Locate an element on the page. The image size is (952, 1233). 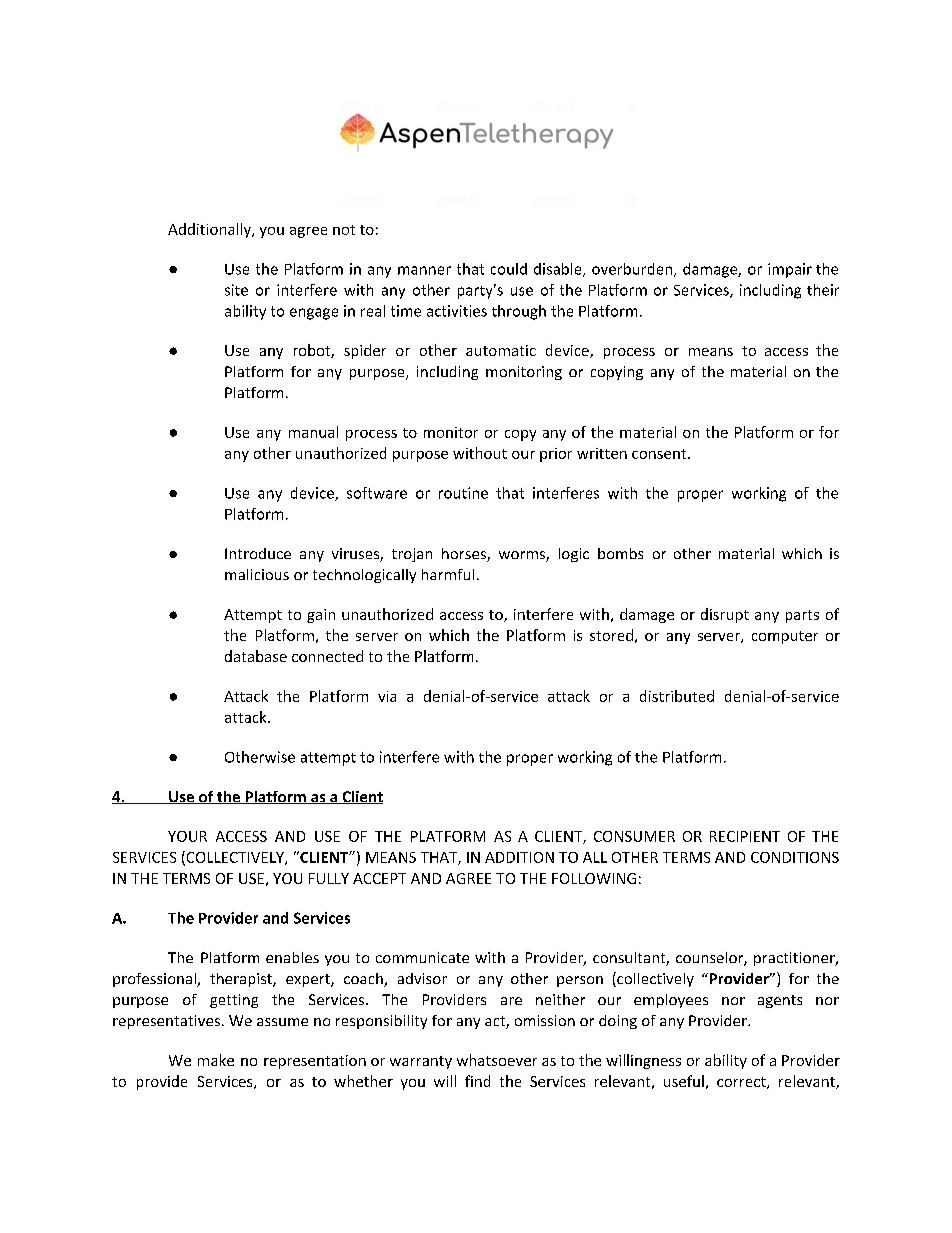
CONSUMER is located at coordinates (634, 836).
